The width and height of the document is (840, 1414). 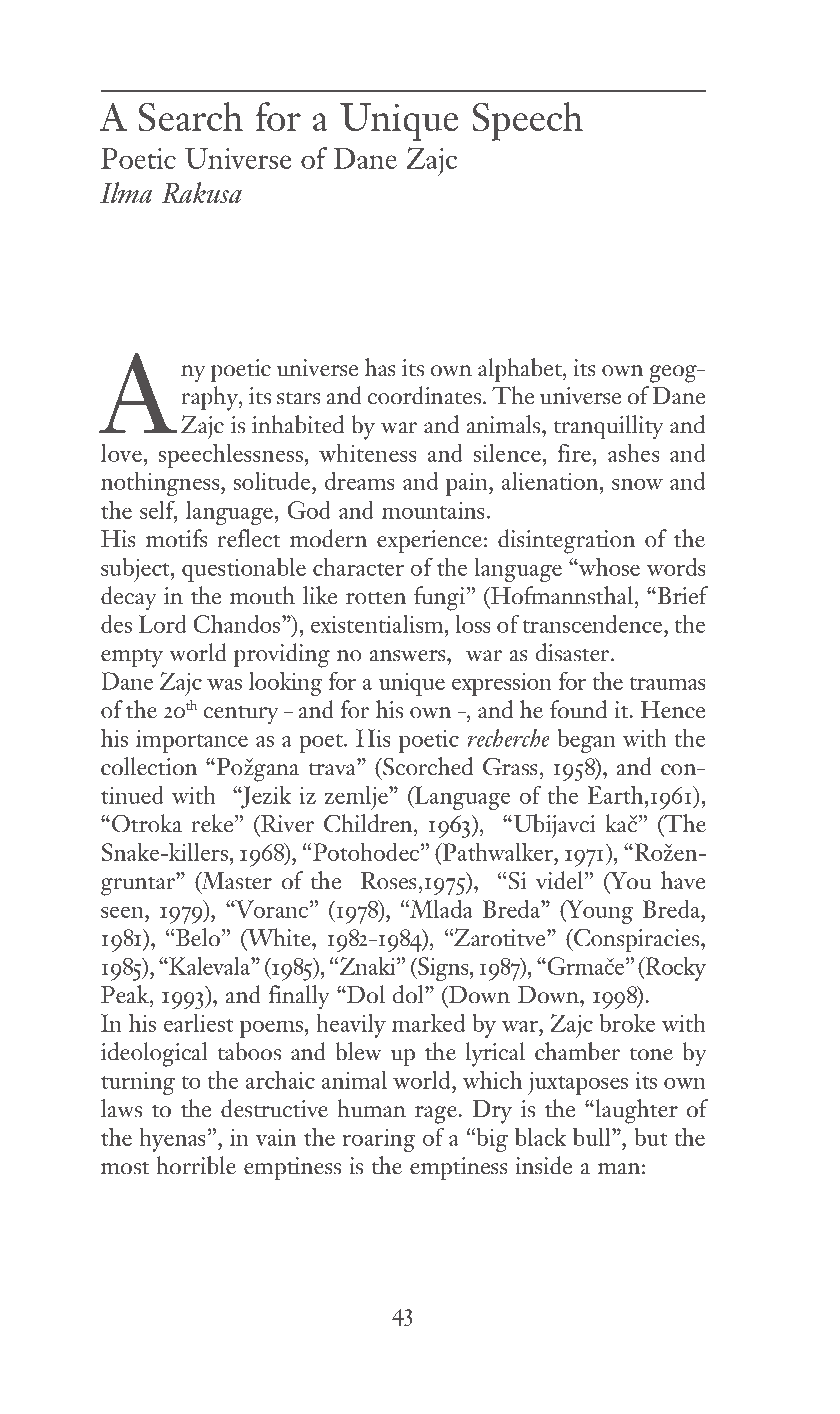 I want to click on broke, so click(x=627, y=1022).
